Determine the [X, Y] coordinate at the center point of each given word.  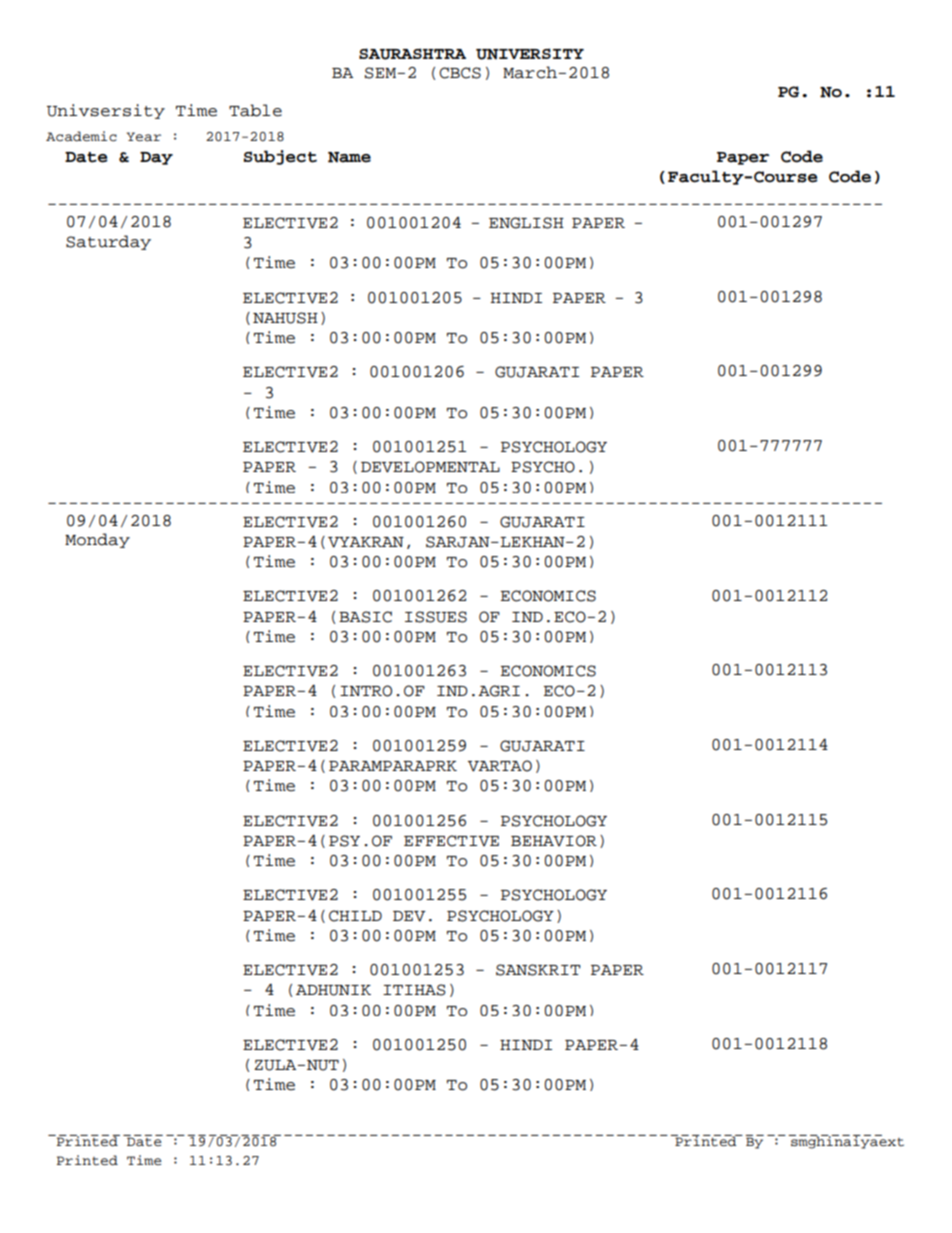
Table [255, 110]
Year [144, 137]
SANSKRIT [538, 970]
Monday [97, 540]
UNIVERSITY [530, 54]
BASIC [365, 617]
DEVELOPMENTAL [430, 467]
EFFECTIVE [451, 841]
